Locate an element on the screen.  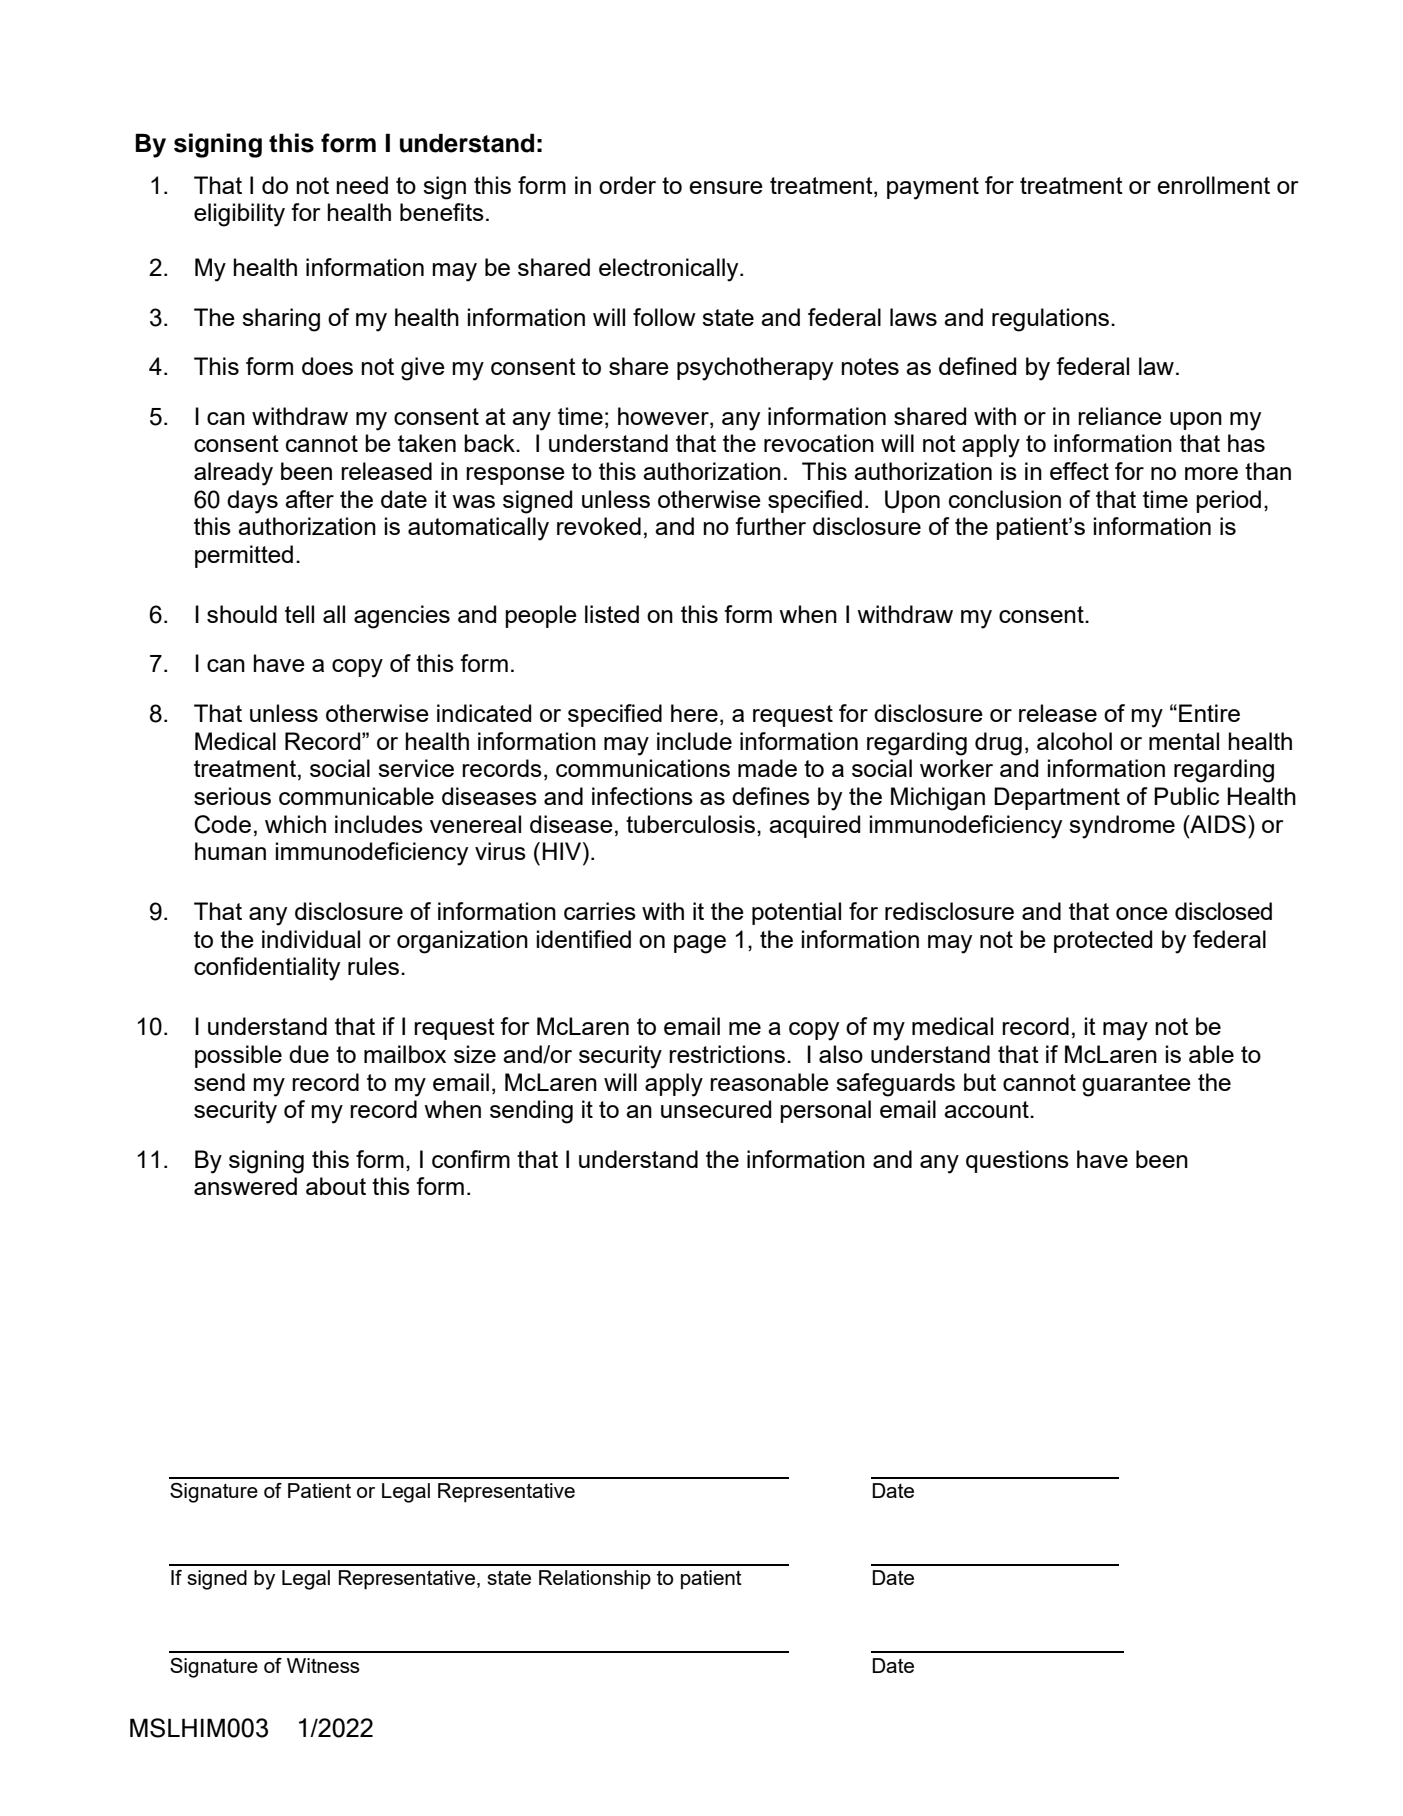
unsecured is located at coordinates (716, 1109).
